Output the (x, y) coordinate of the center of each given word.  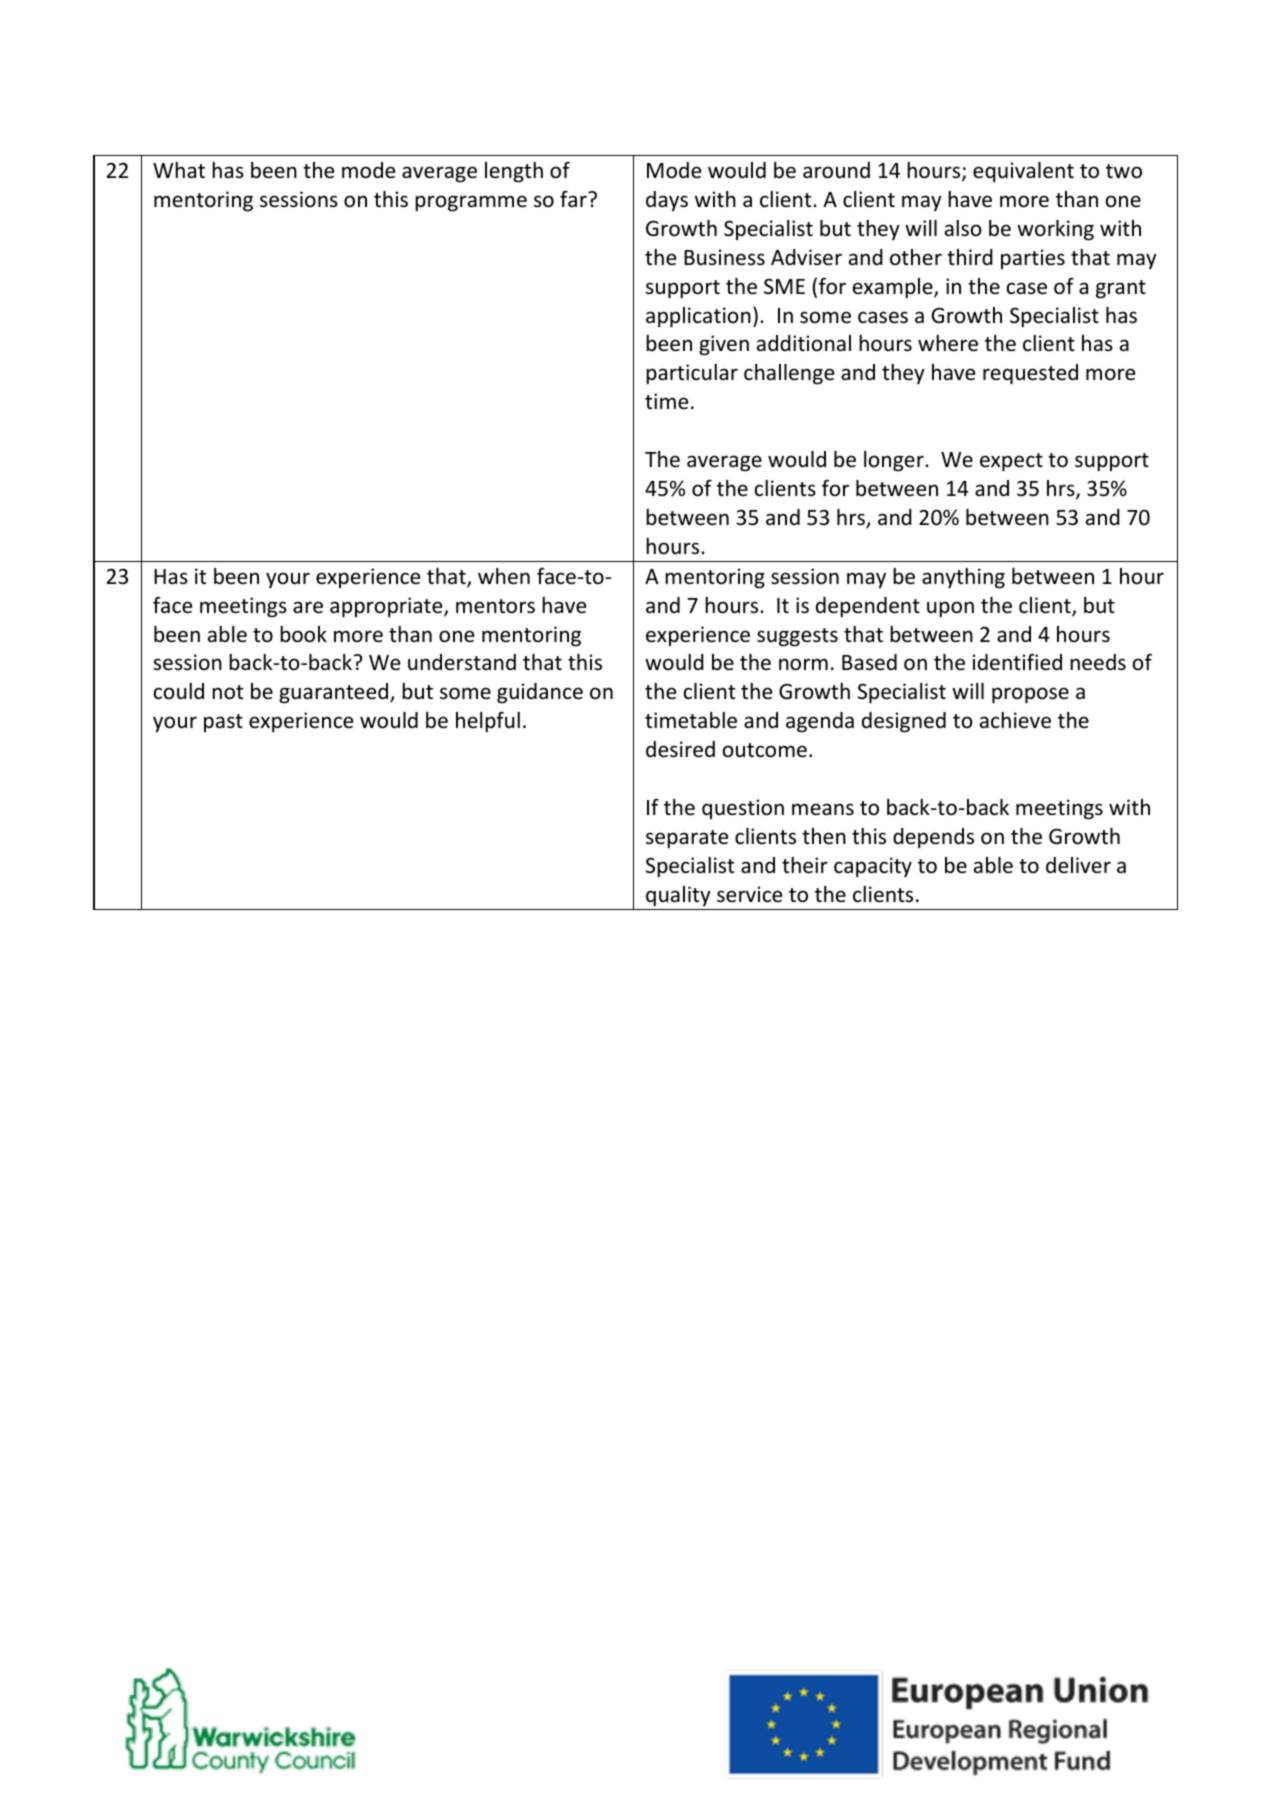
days (667, 201)
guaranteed (335, 693)
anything (963, 578)
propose (1030, 695)
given (724, 345)
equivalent (1023, 172)
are (308, 607)
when (504, 576)
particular (692, 374)
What (179, 170)
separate (687, 839)
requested (1030, 374)
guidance (540, 693)
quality (678, 896)
